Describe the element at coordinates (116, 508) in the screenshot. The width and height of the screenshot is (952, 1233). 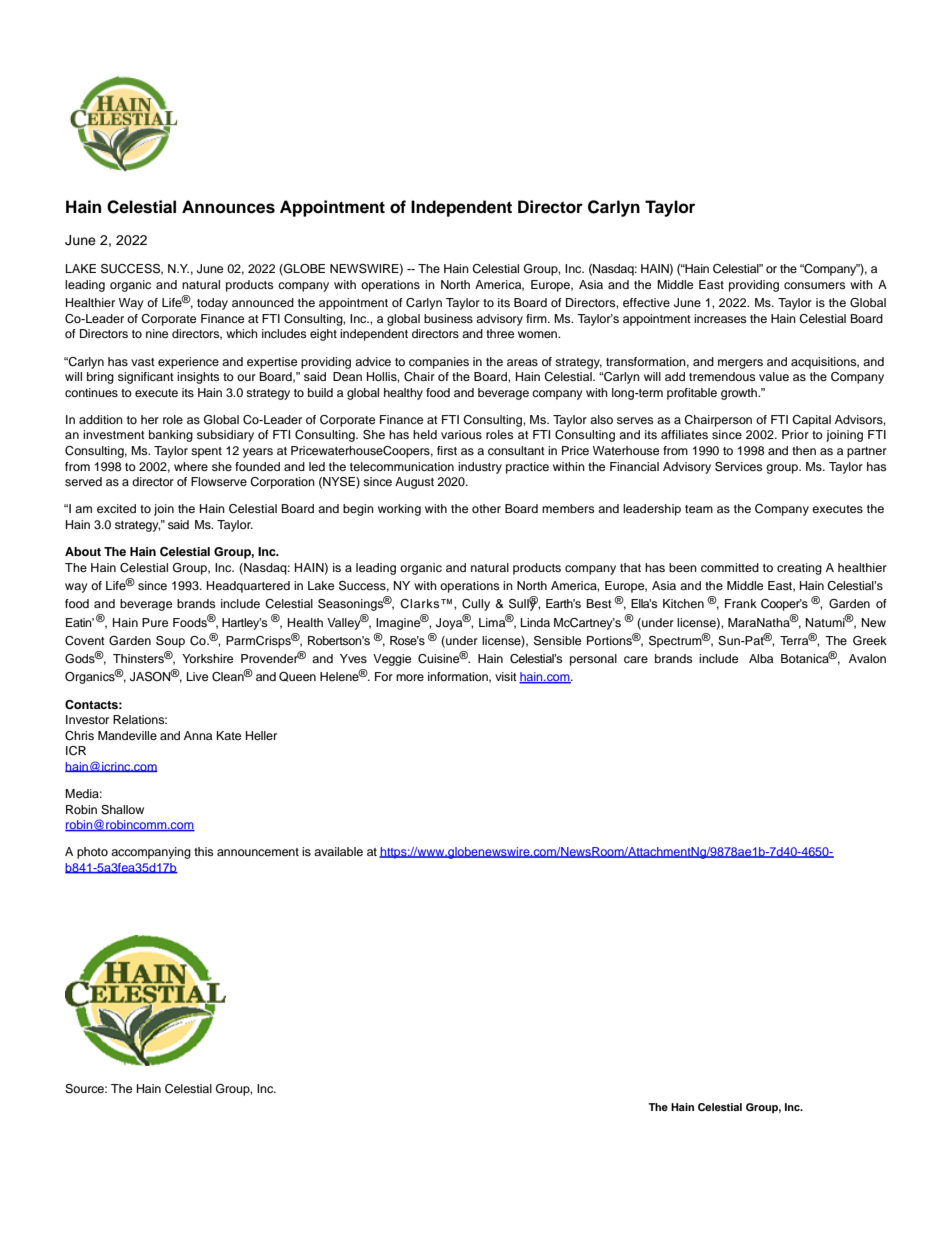
I see `excited` at that location.
